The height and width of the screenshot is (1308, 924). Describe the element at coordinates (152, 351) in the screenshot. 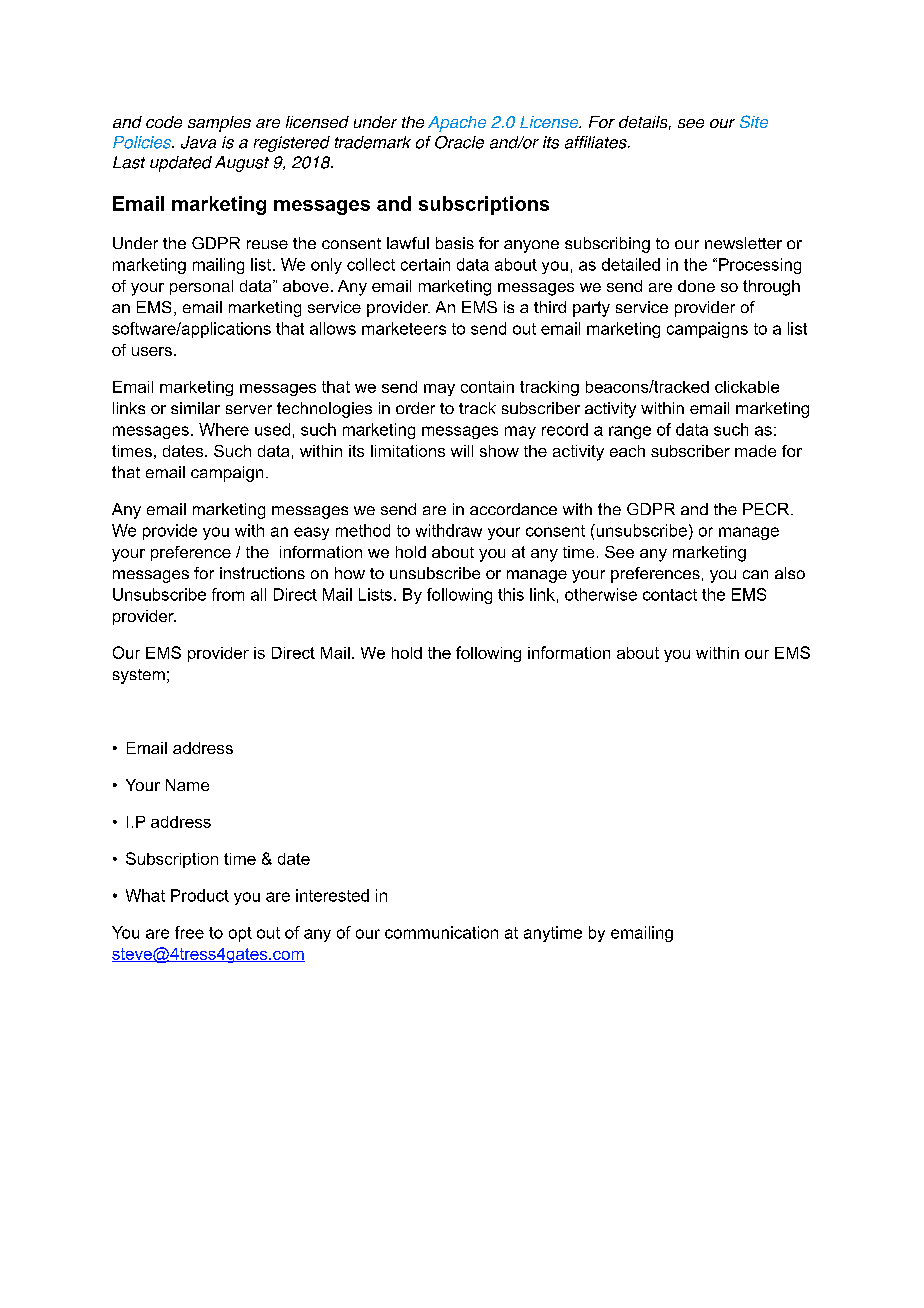

I see `users` at that location.
